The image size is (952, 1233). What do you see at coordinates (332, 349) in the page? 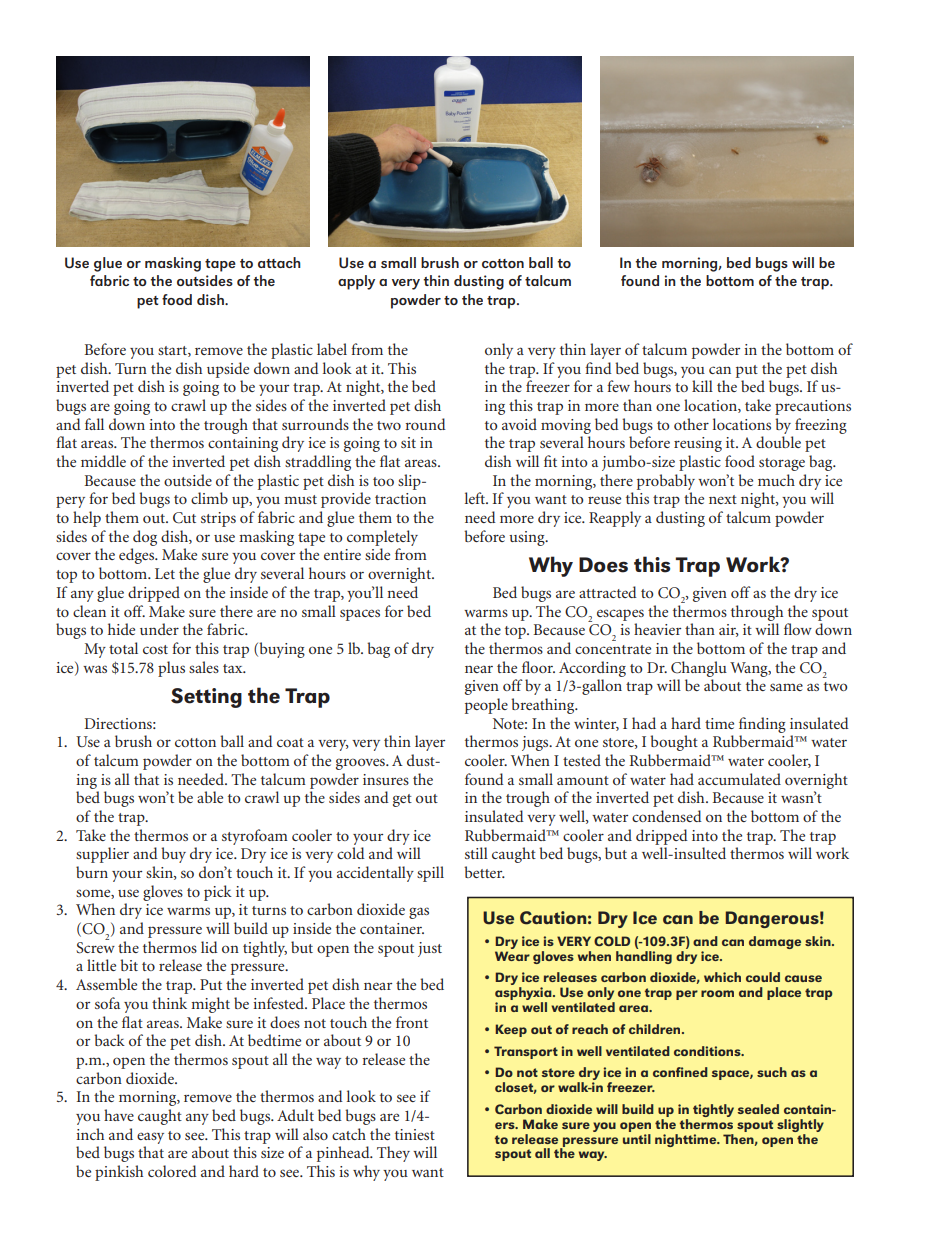
I see `label` at bounding box center [332, 349].
